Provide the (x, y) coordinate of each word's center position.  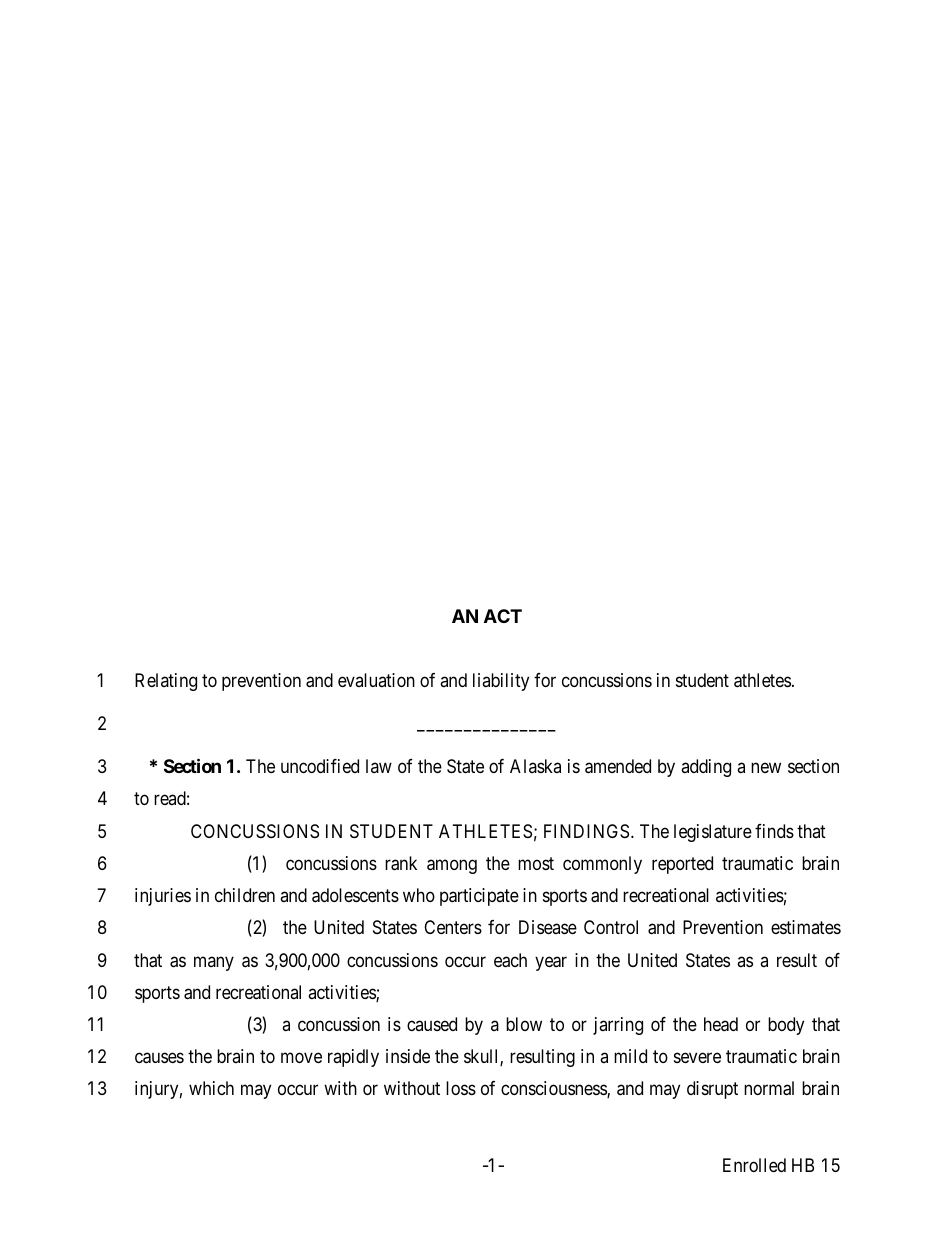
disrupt (712, 1090)
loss (461, 1088)
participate (479, 897)
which (211, 1088)
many (214, 963)
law (379, 766)
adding (706, 768)
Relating (166, 682)
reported (682, 865)
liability (501, 682)
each (510, 960)
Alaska (535, 766)
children (245, 895)
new (766, 768)
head (721, 1024)
